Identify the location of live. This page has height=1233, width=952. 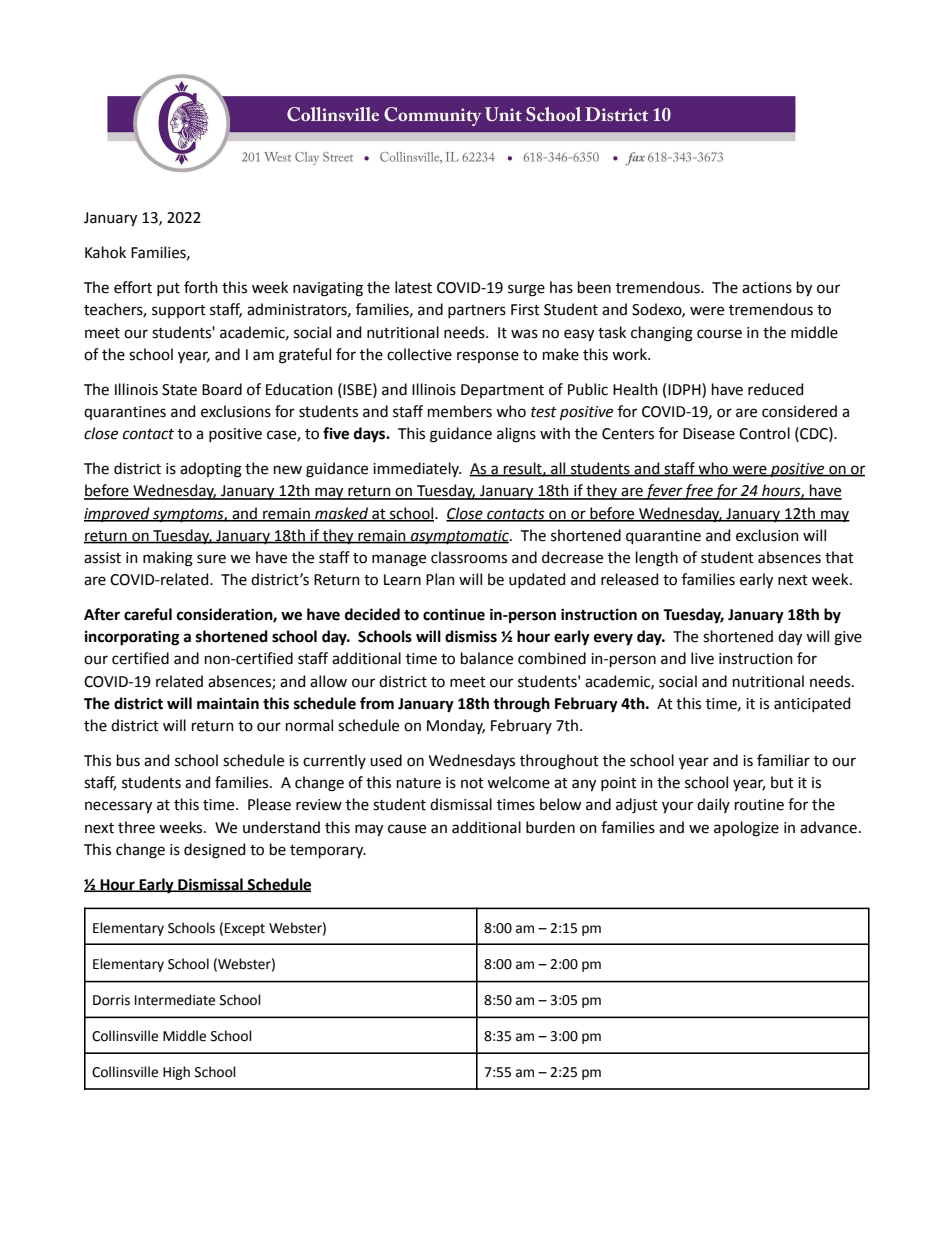
(702, 658).
